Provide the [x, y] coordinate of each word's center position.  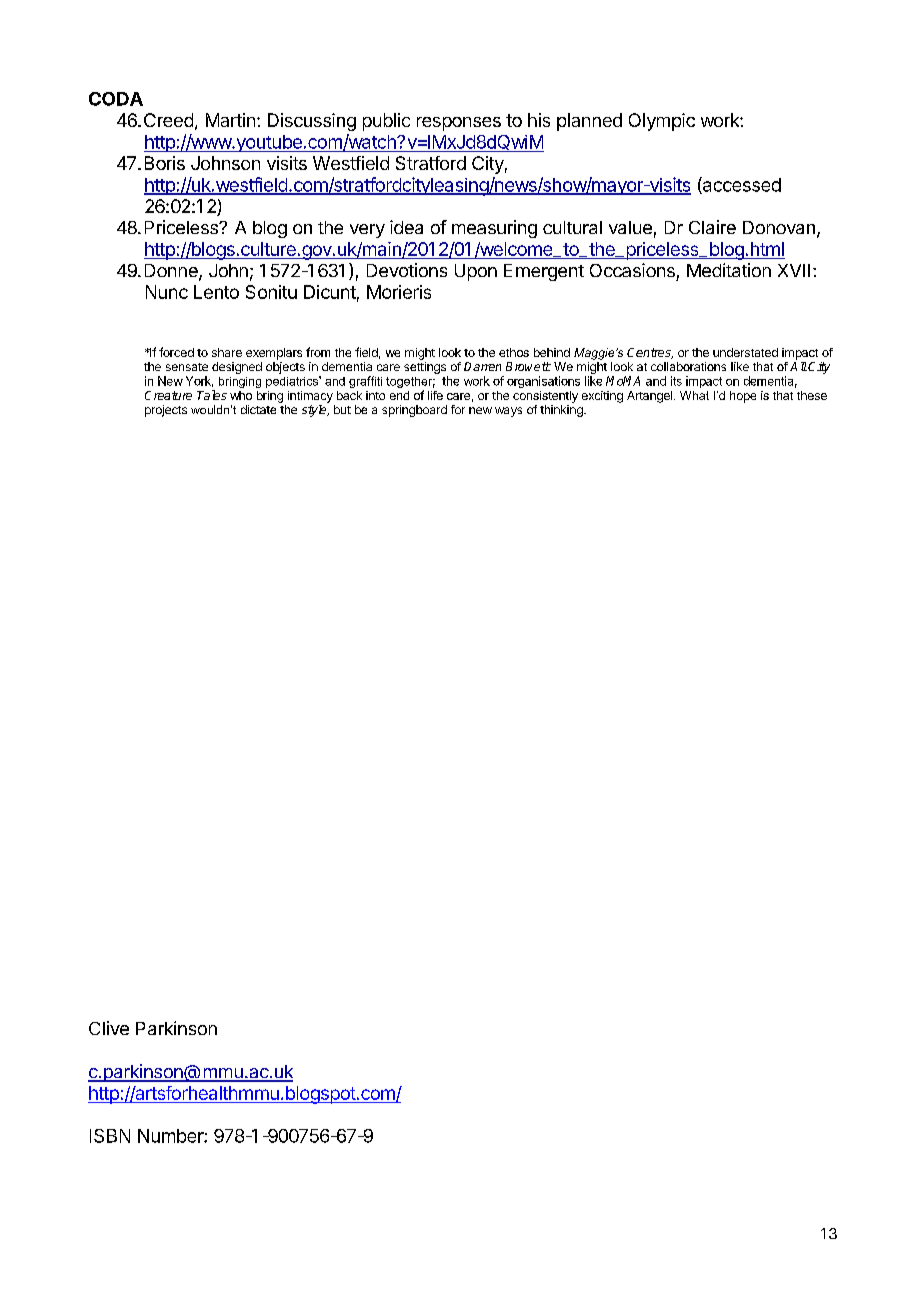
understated [745, 352]
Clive [109, 1028]
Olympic [662, 122]
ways [508, 412]
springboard [414, 411]
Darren [482, 366]
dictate [258, 409]
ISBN [110, 1136]
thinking [562, 411]
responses [459, 124]
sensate [187, 367]
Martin [230, 120]
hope [743, 397]
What [694, 395]
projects [166, 411]
